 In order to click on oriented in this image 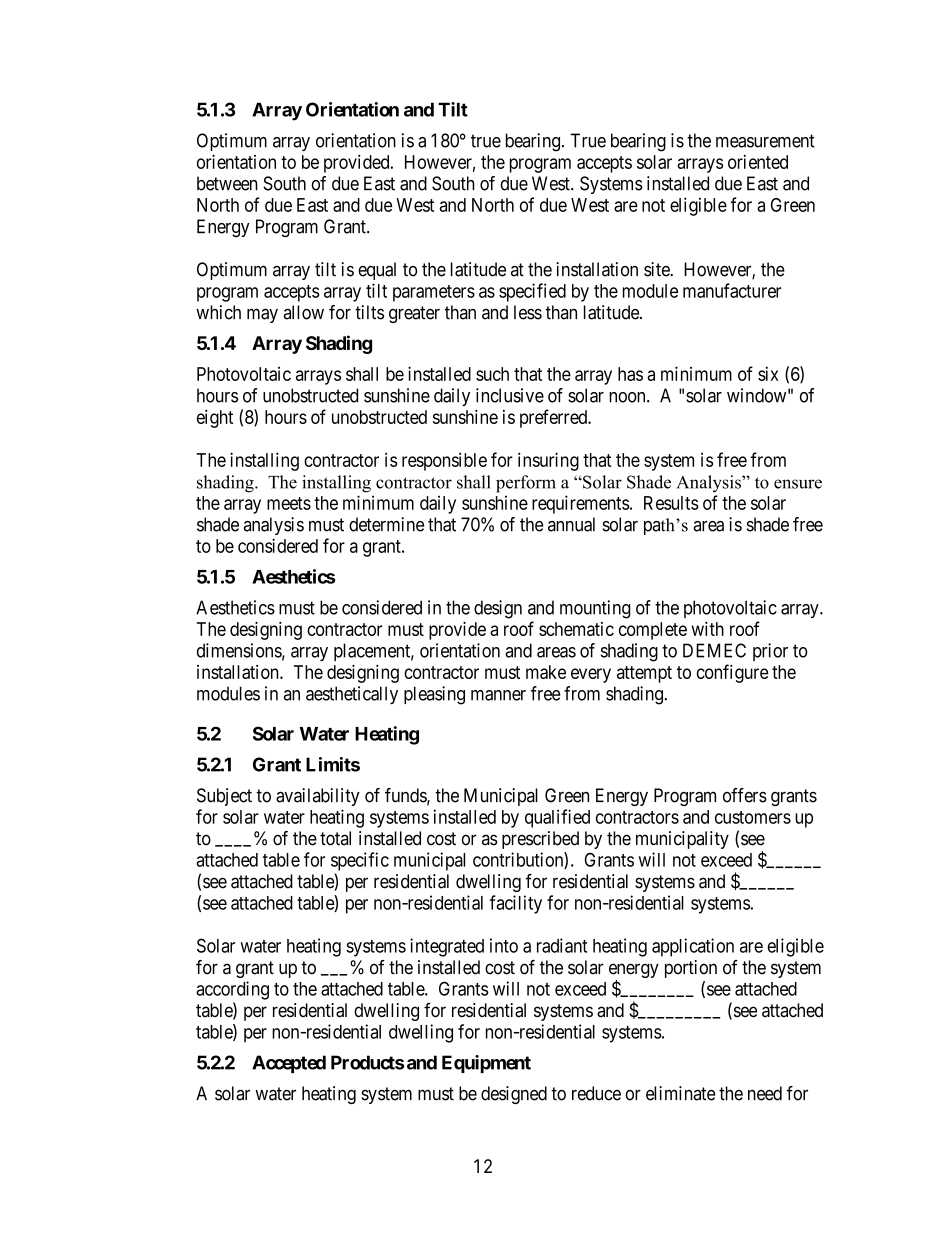, I will do `click(758, 162)`.
